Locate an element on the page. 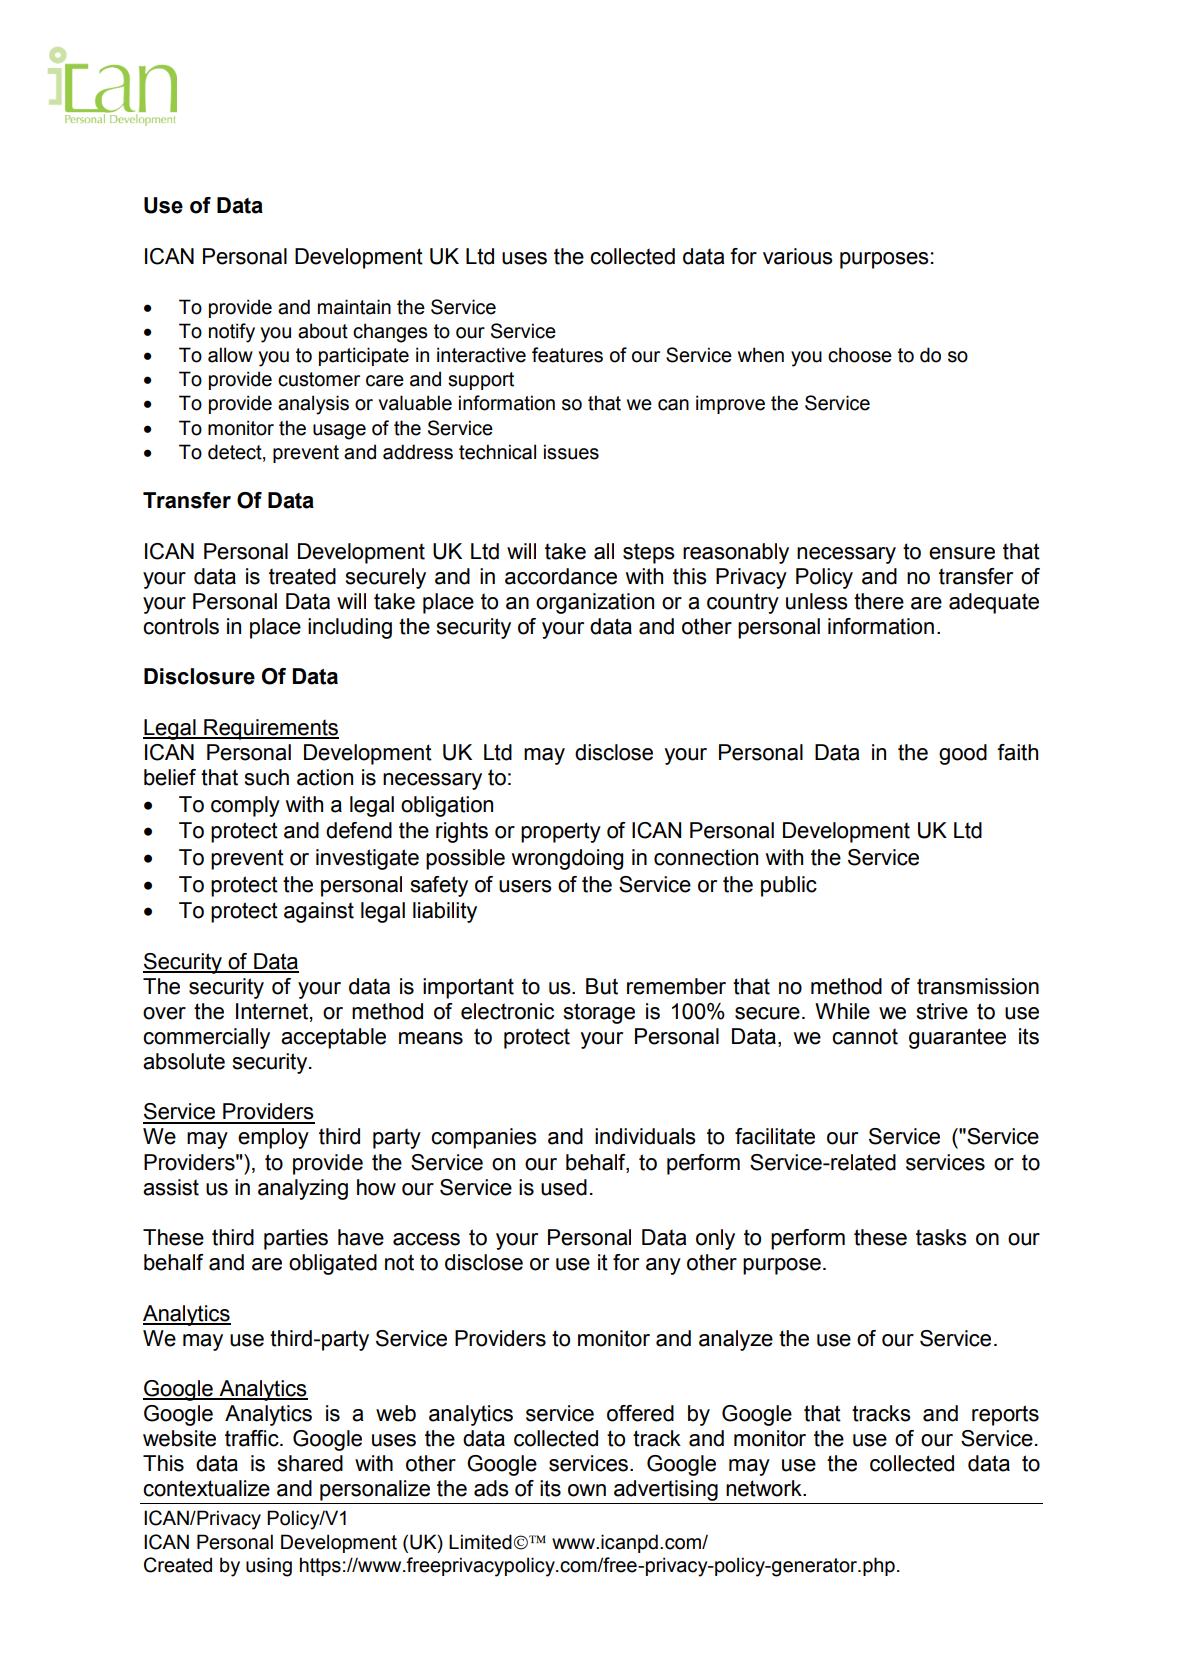  network is located at coordinates (765, 1488).
